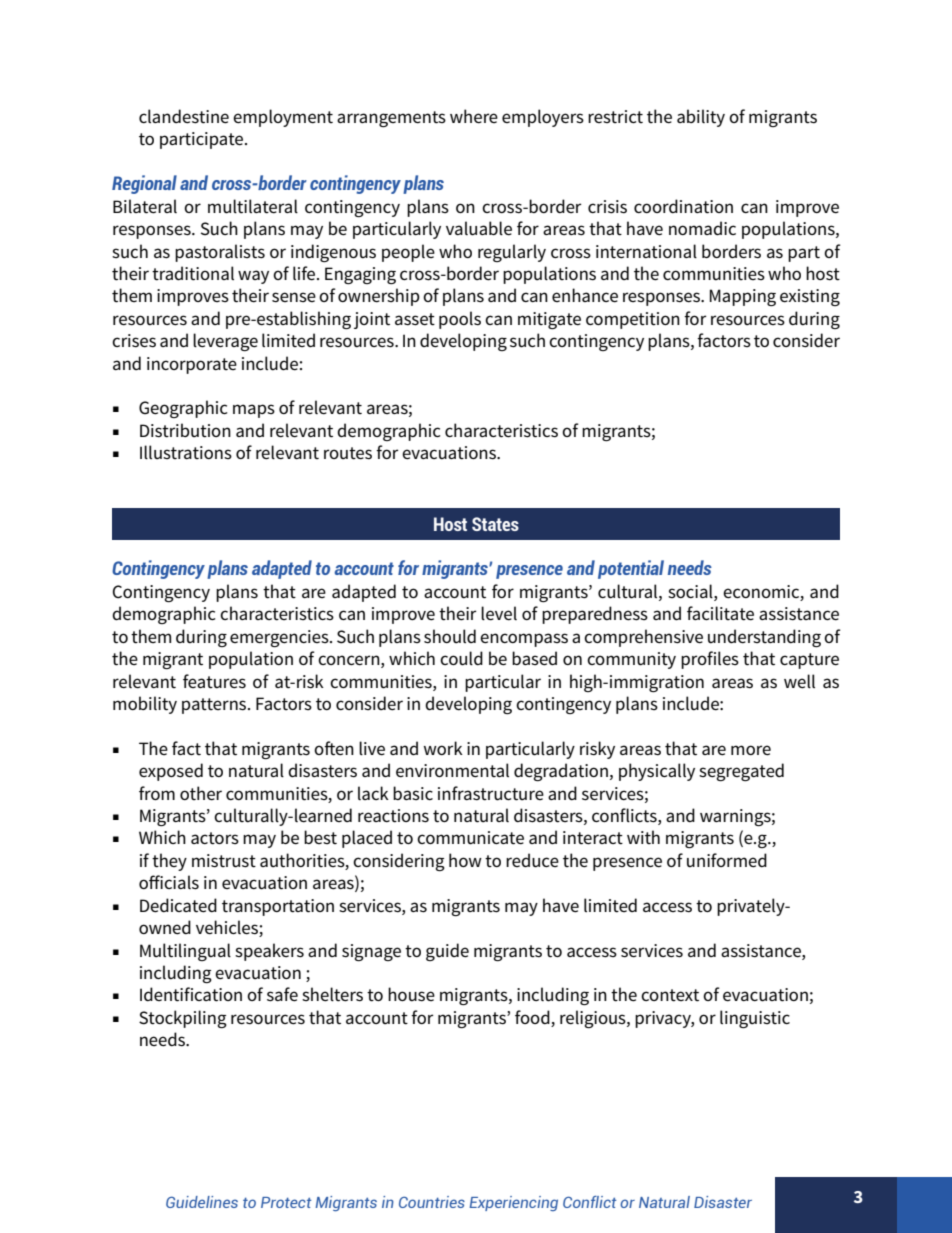 This screenshot has width=952, height=1233. Describe the element at coordinates (461, 658) in the screenshot. I see `could` at that location.
